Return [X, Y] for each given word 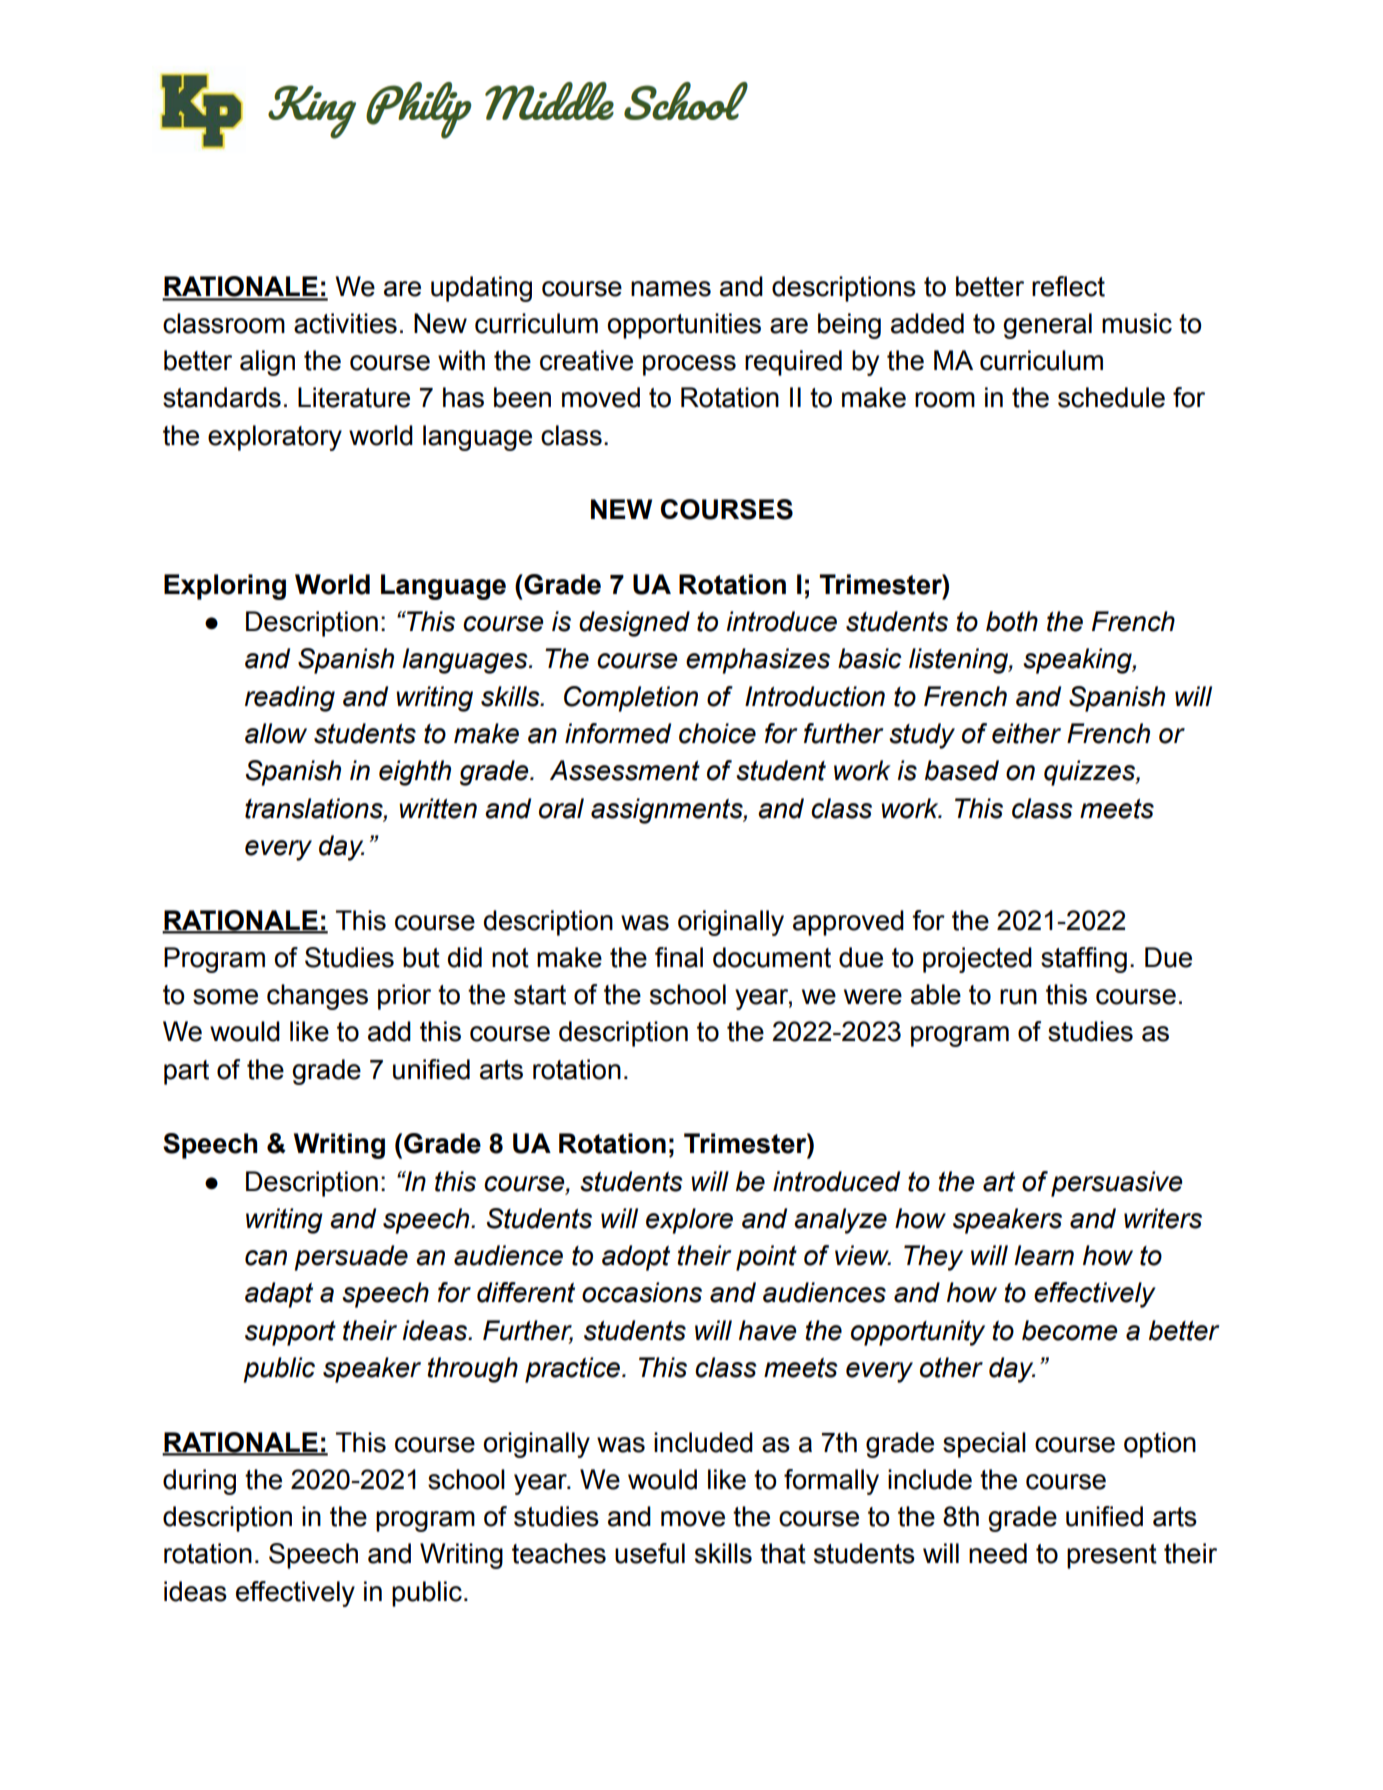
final [679, 957]
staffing [1084, 960]
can [266, 1258]
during [199, 1482]
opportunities [684, 326]
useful [650, 1553]
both [1012, 621]
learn [1044, 1255]
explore [689, 1221]
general [1047, 326]
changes [317, 997]
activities [345, 323]
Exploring [225, 587]
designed [634, 624]
